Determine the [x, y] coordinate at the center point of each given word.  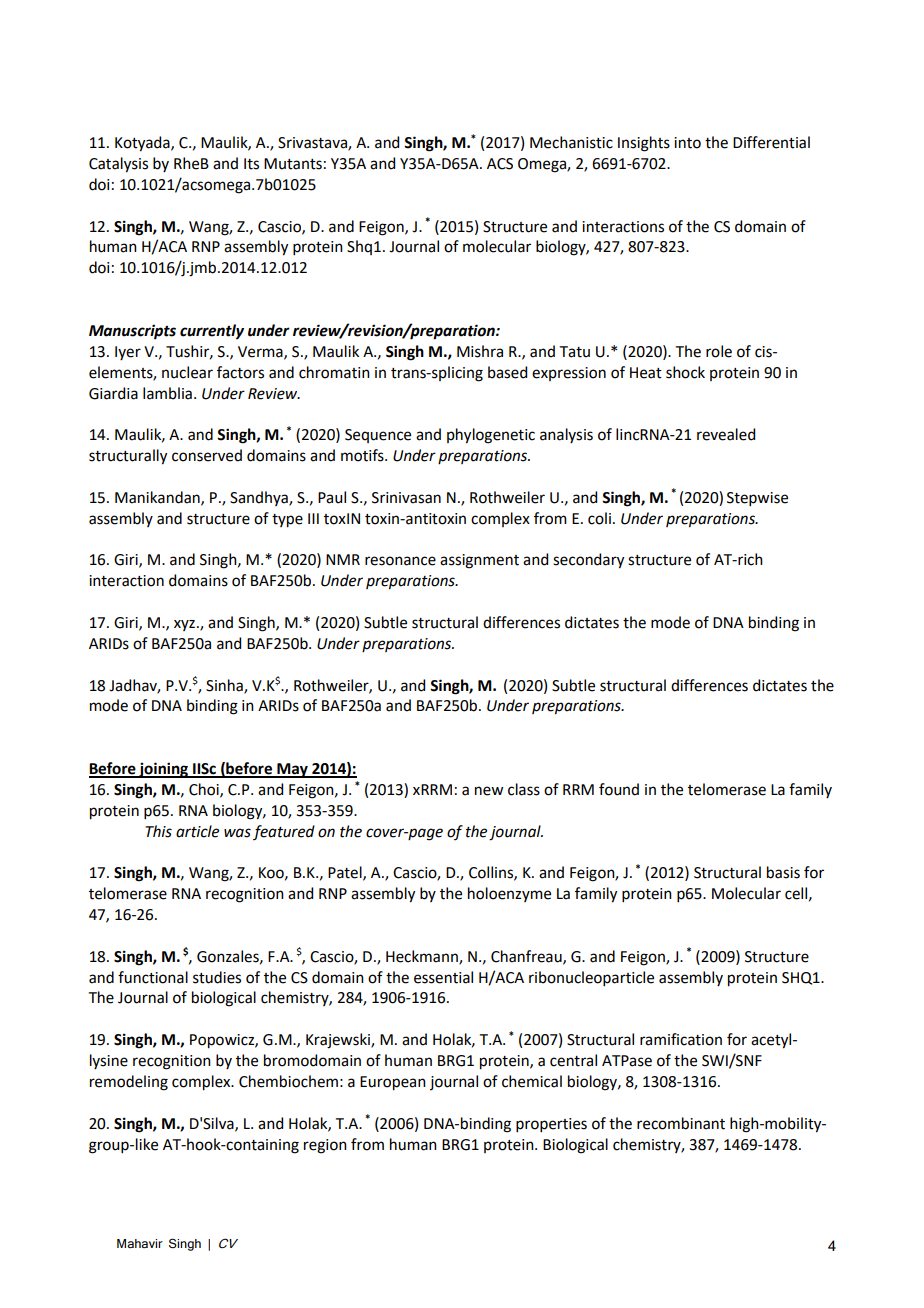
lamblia [167, 393]
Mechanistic [571, 142]
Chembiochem [288, 1081]
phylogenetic [491, 436]
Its [251, 164]
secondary [588, 561]
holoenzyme [509, 894]
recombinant [681, 1123]
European [393, 1083]
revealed [726, 434]
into [687, 143]
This [159, 831]
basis [783, 872]
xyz [186, 625]
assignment [479, 561]
